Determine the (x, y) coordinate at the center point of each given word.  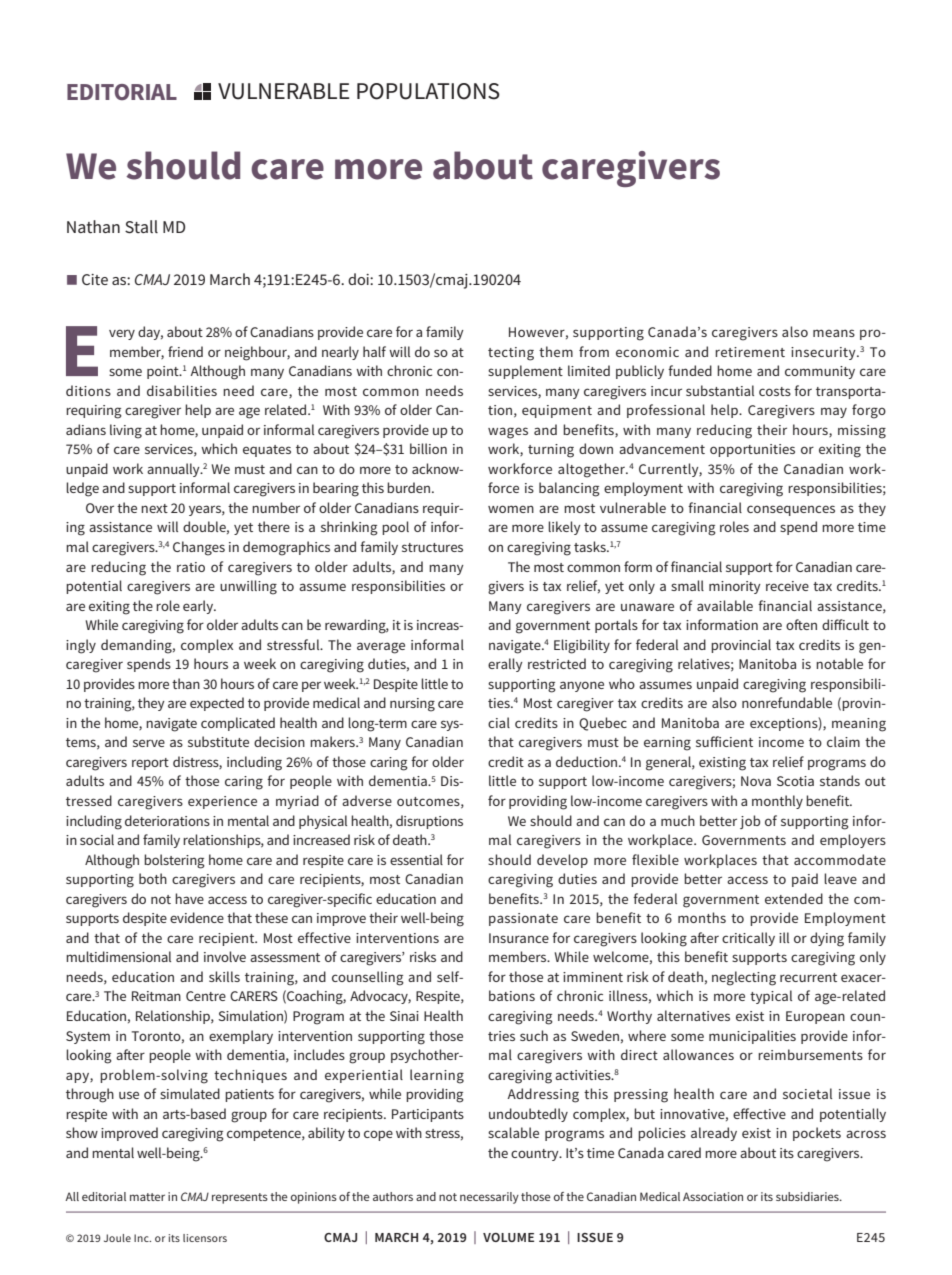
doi (359, 279)
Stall (141, 227)
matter (147, 1197)
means (834, 333)
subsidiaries (808, 1196)
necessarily (489, 1198)
